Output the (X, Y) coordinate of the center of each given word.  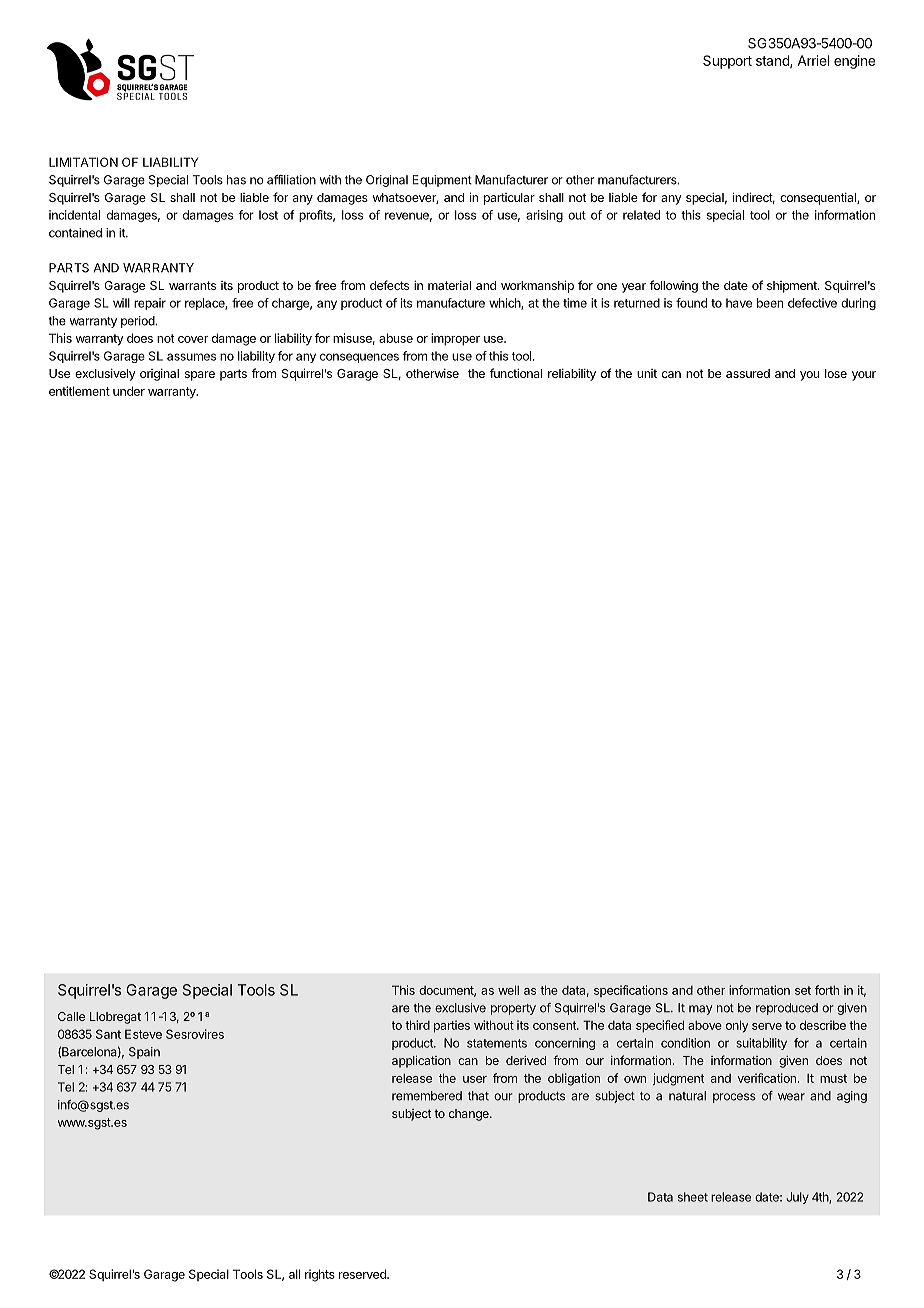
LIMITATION (83, 162)
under (129, 391)
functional (516, 373)
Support (727, 62)
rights (320, 1275)
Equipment (442, 181)
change (470, 1115)
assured (748, 373)
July (797, 1198)
